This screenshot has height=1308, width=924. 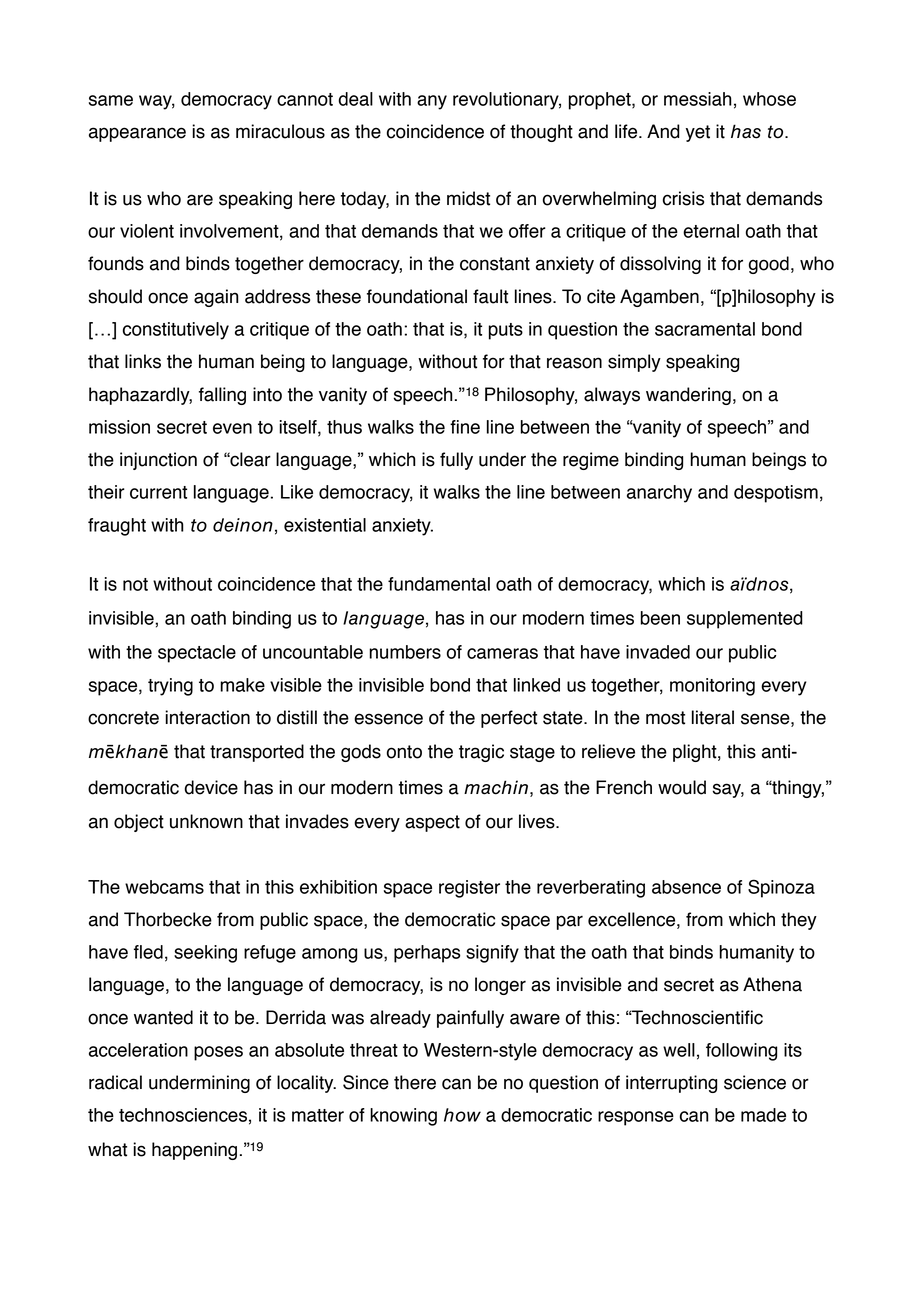 I want to click on yet, so click(x=698, y=133).
